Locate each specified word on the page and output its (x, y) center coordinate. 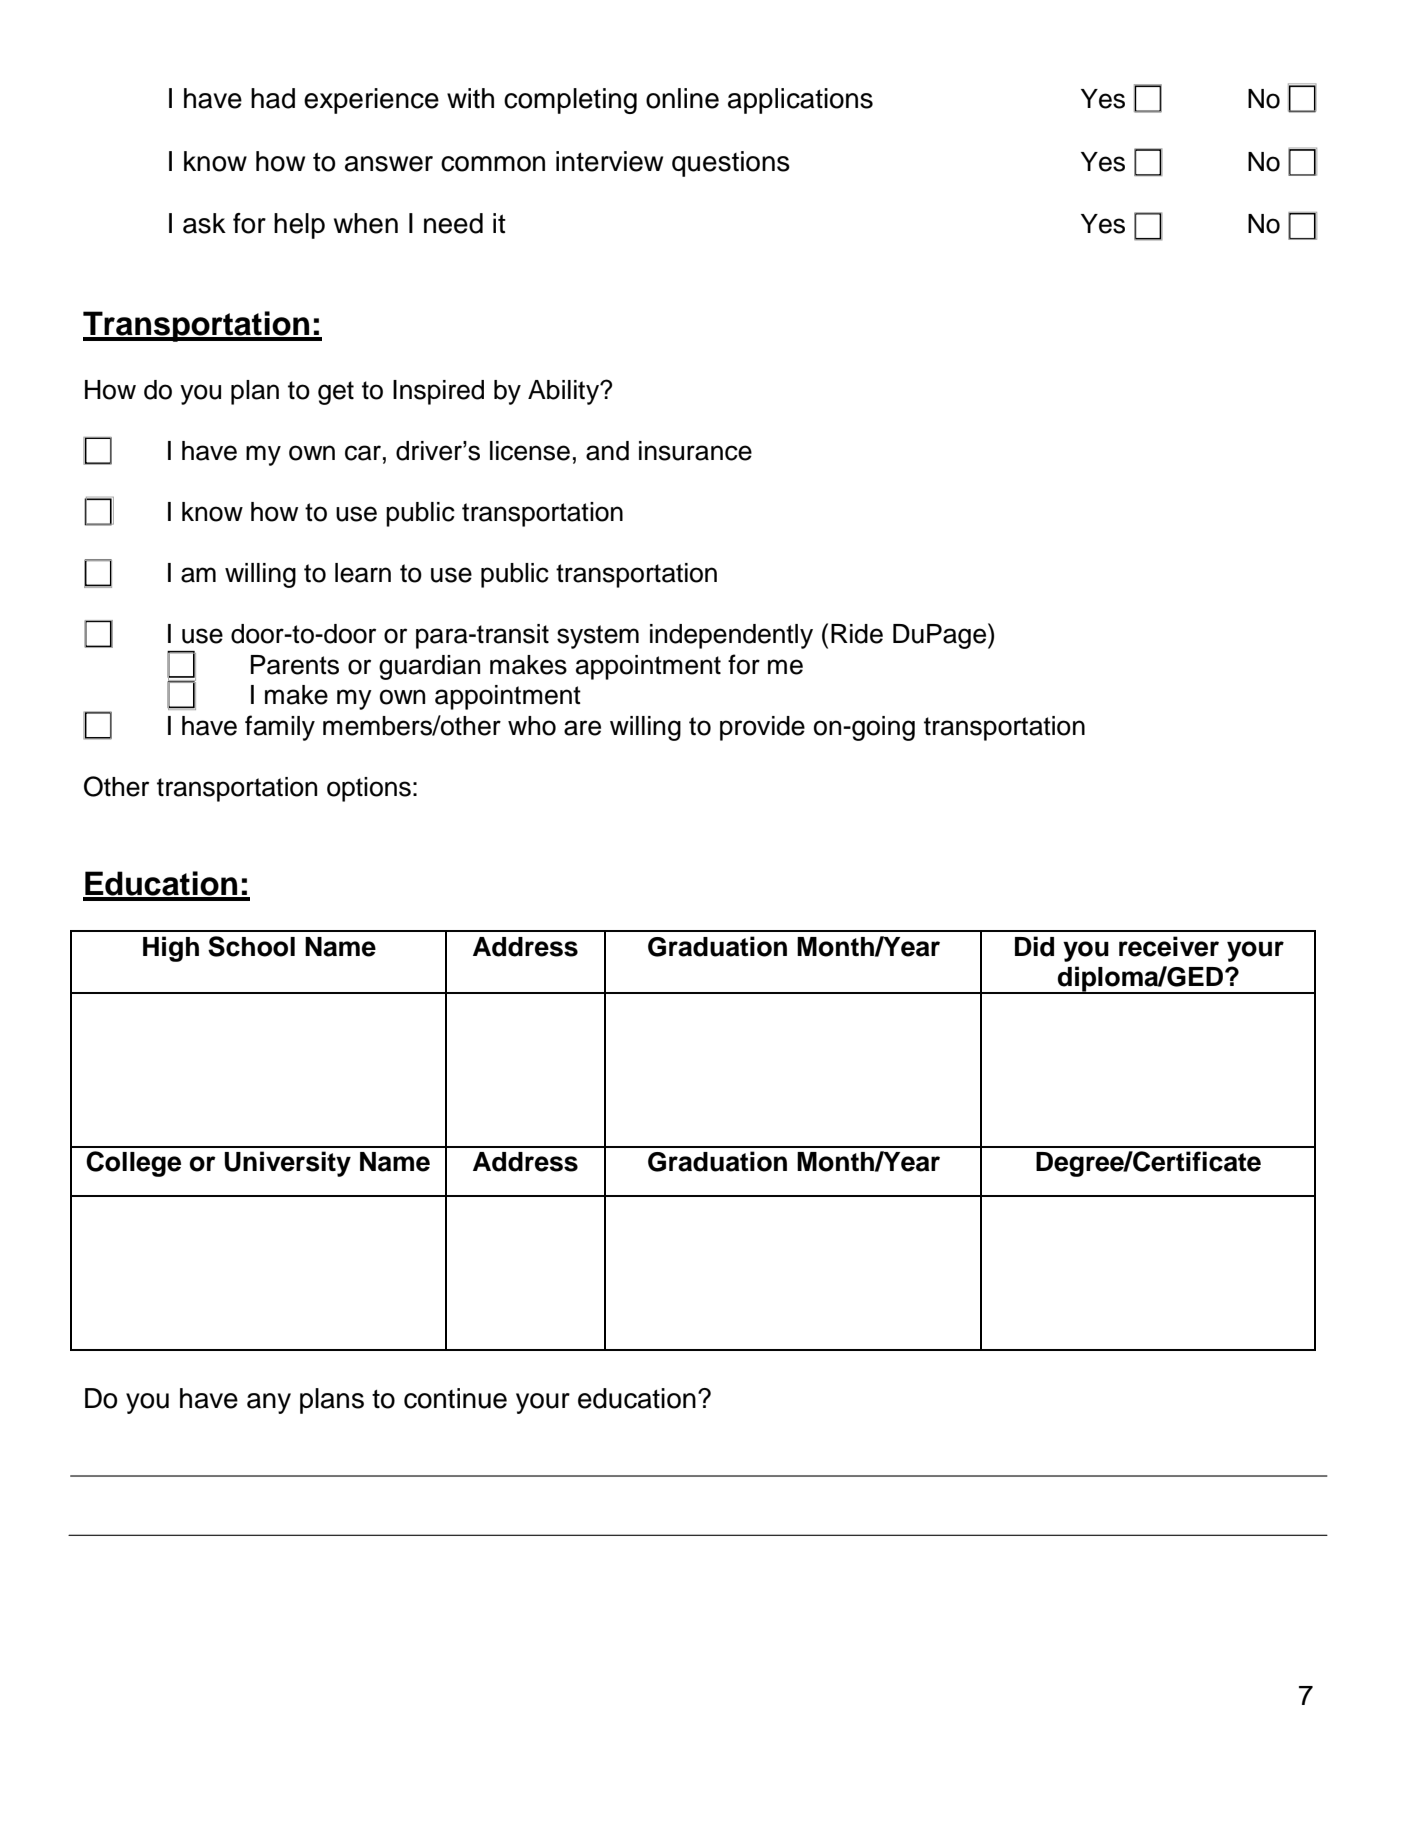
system (598, 637)
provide (762, 728)
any (269, 1403)
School (251, 946)
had (273, 98)
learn (363, 573)
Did (1034, 946)
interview (609, 161)
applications (800, 101)
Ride (857, 634)
